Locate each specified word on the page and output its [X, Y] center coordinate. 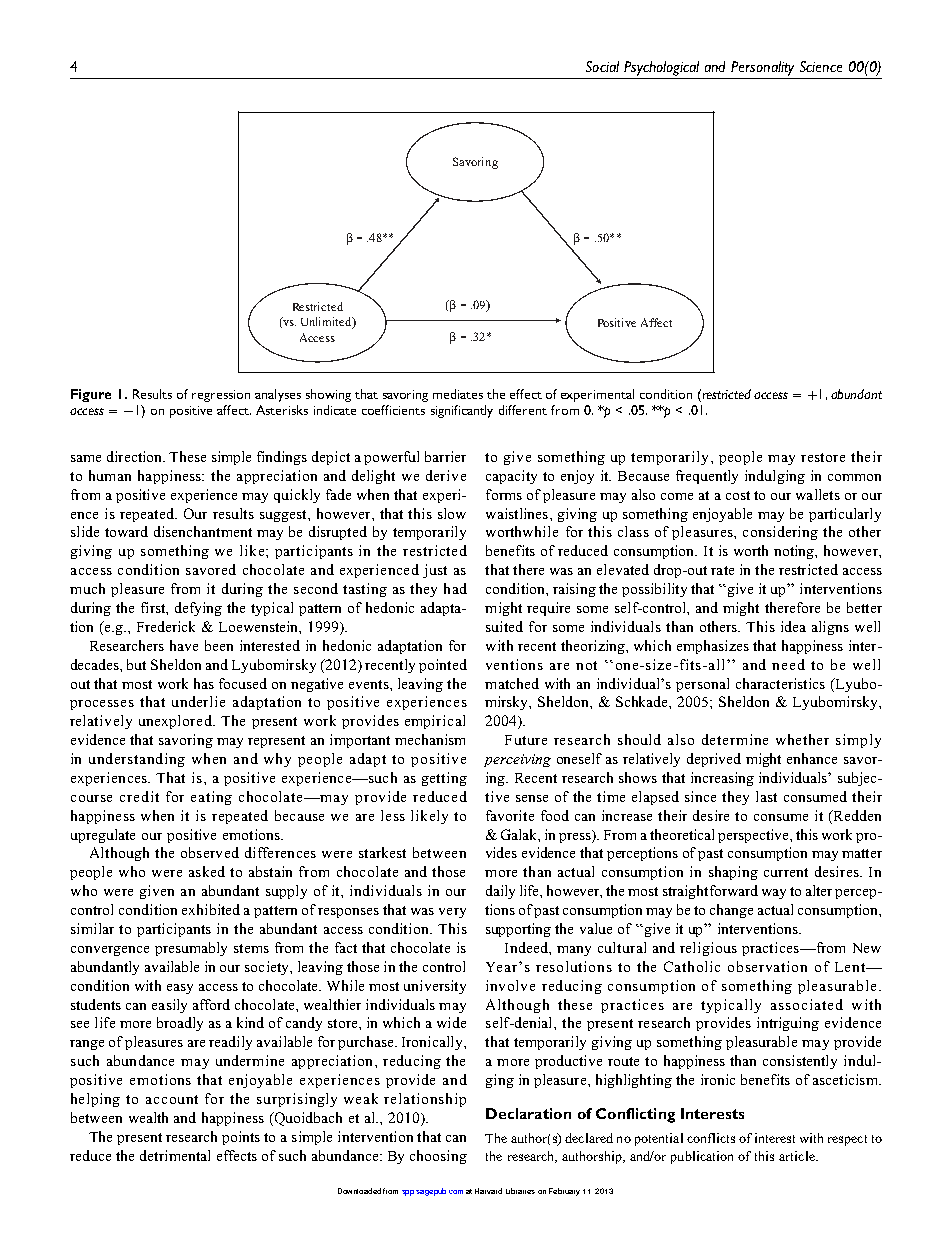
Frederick [166, 626]
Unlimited [327, 323]
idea [793, 626]
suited [504, 626]
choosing [438, 1157]
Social [602, 66]
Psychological [661, 68]
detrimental [175, 1155]
